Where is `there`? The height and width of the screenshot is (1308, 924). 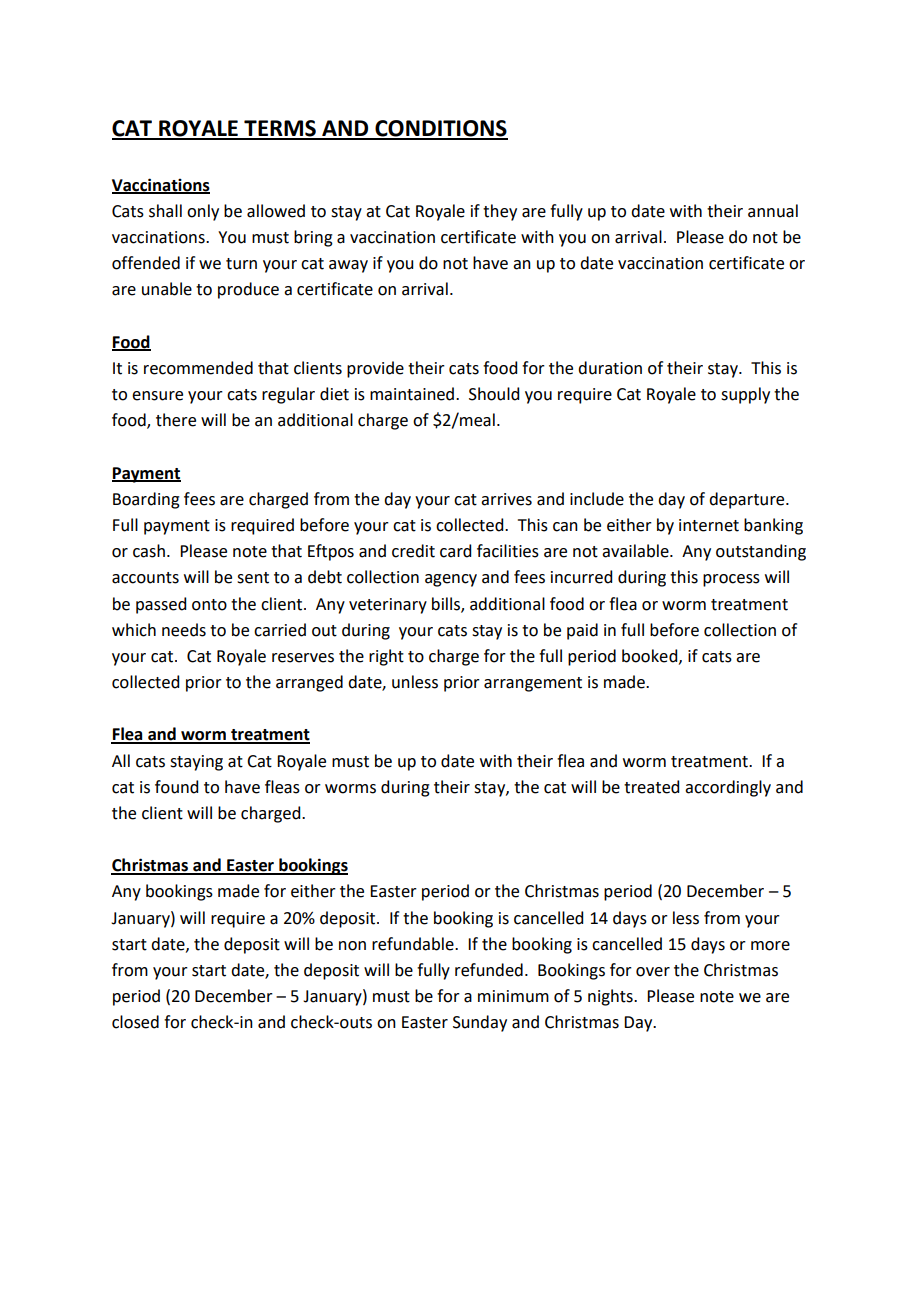
there is located at coordinates (176, 420).
